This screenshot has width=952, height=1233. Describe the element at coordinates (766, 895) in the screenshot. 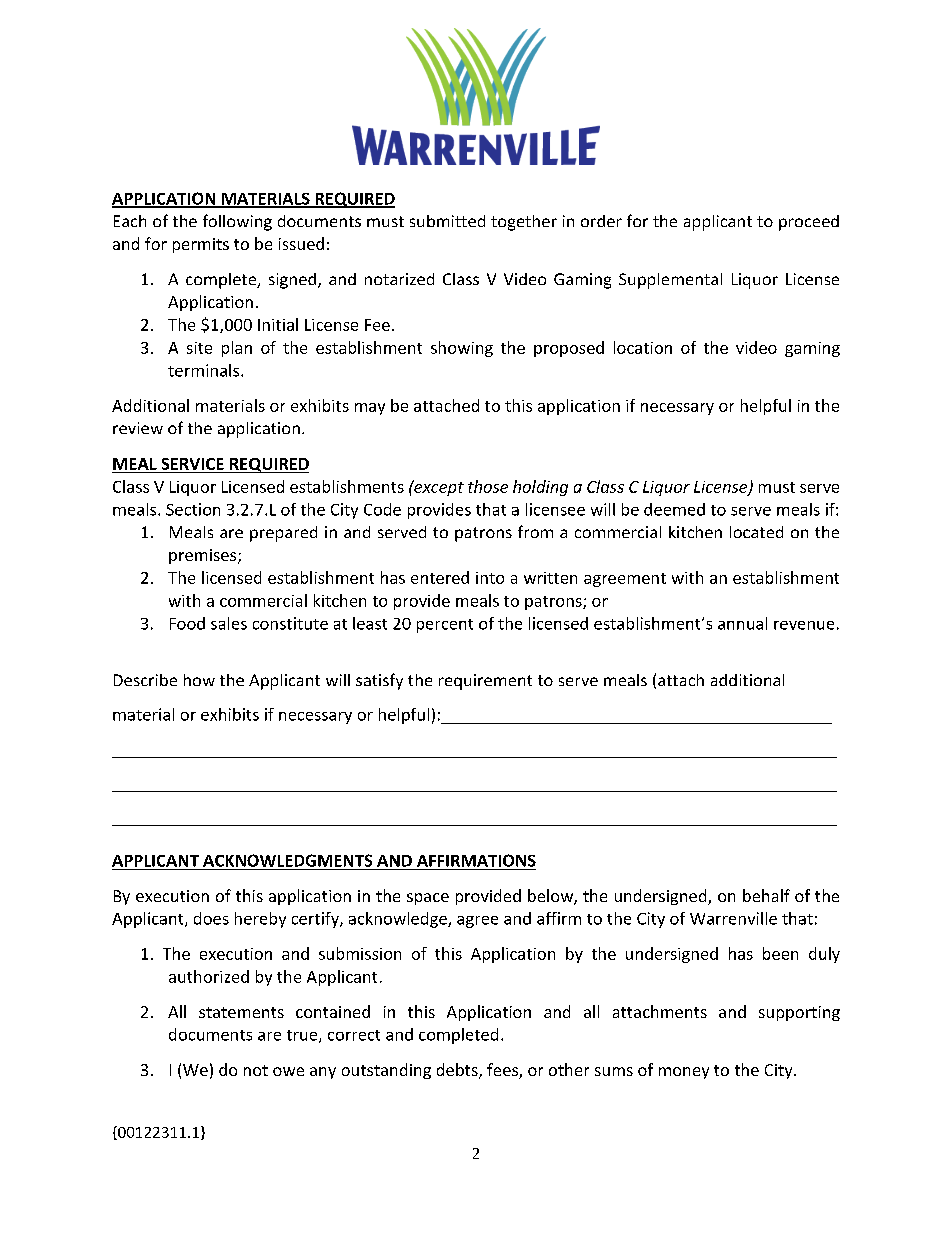

I see `behalf` at that location.
